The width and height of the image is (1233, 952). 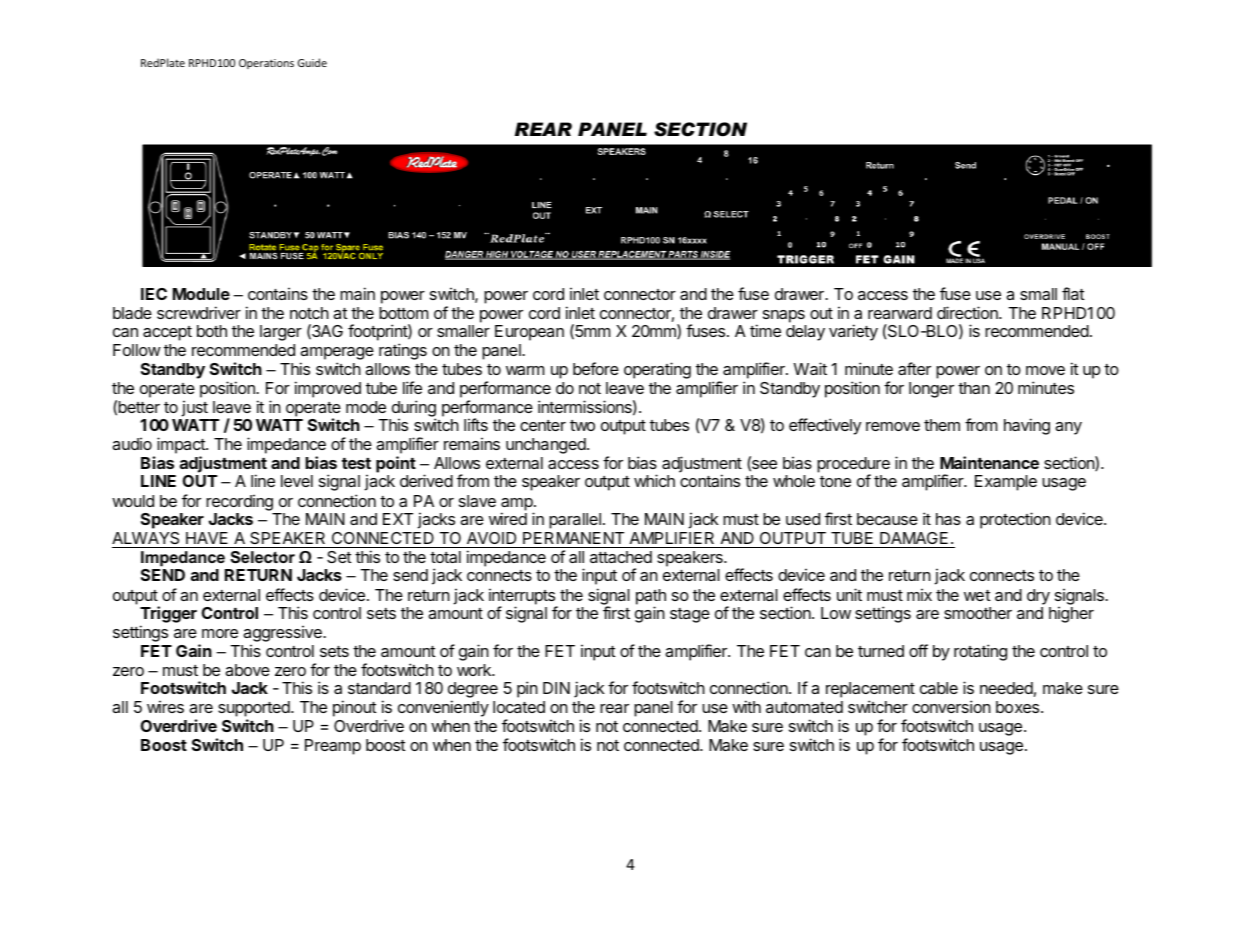 What do you see at coordinates (255, 710) in the image?
I see `supported` at bounding box center [255, 710].
